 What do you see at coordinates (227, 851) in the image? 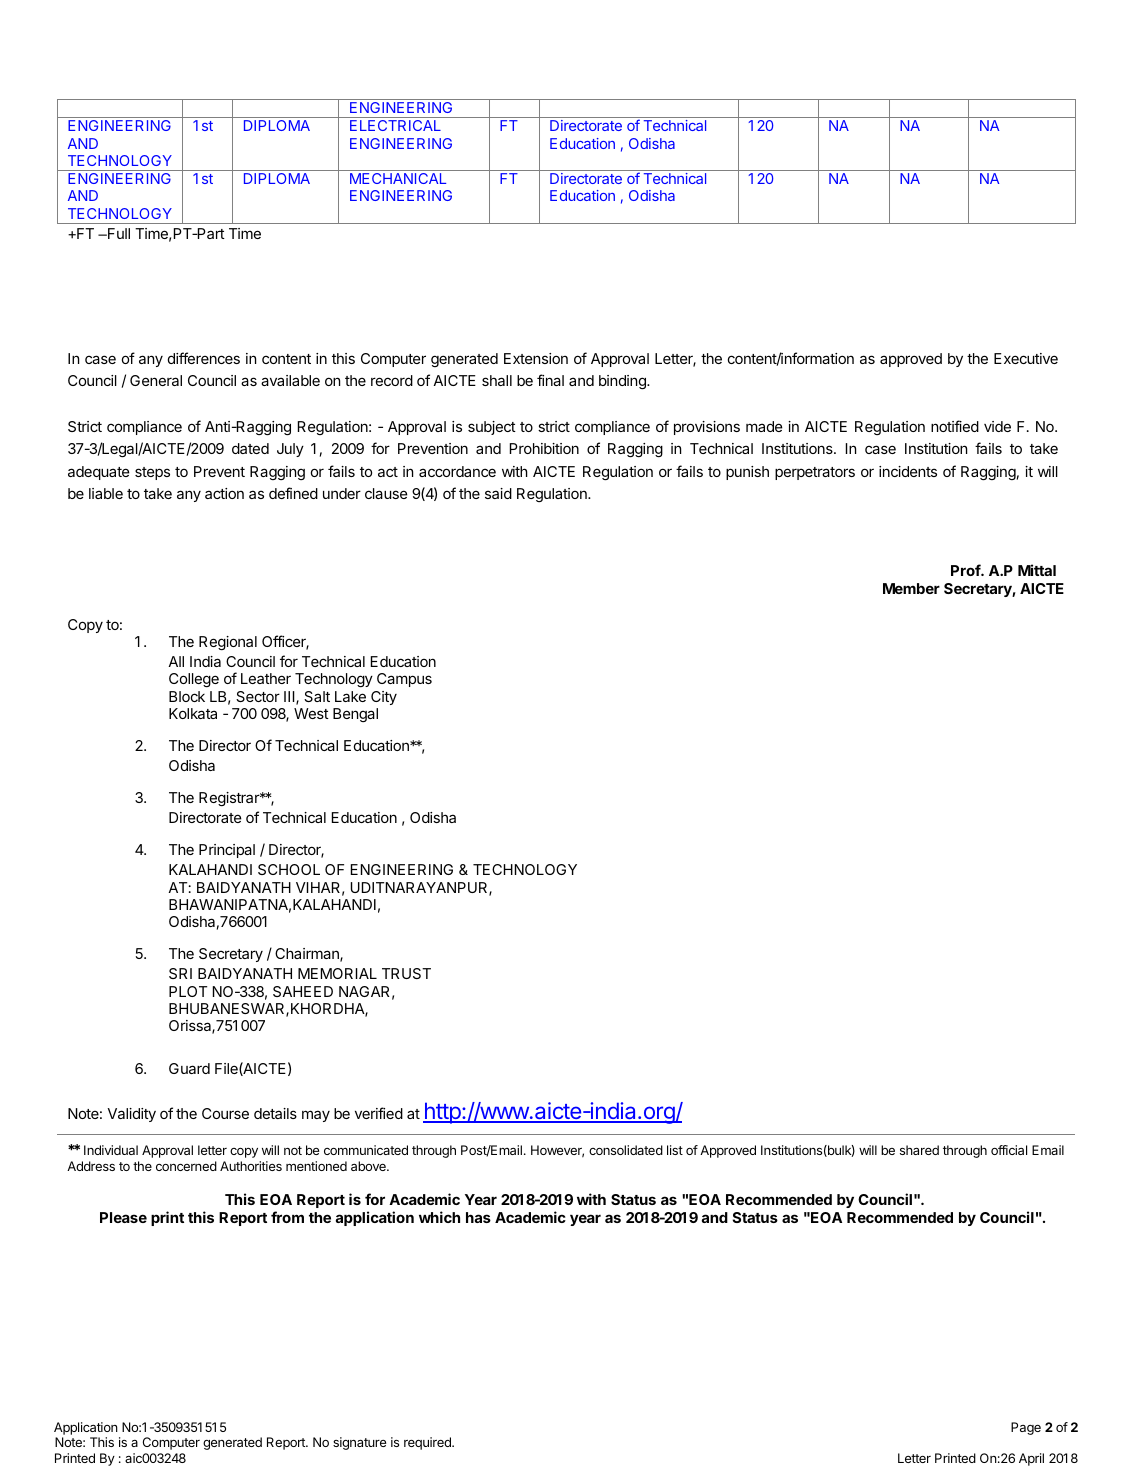
I see `Principal` at bounding box center [227, 851].
